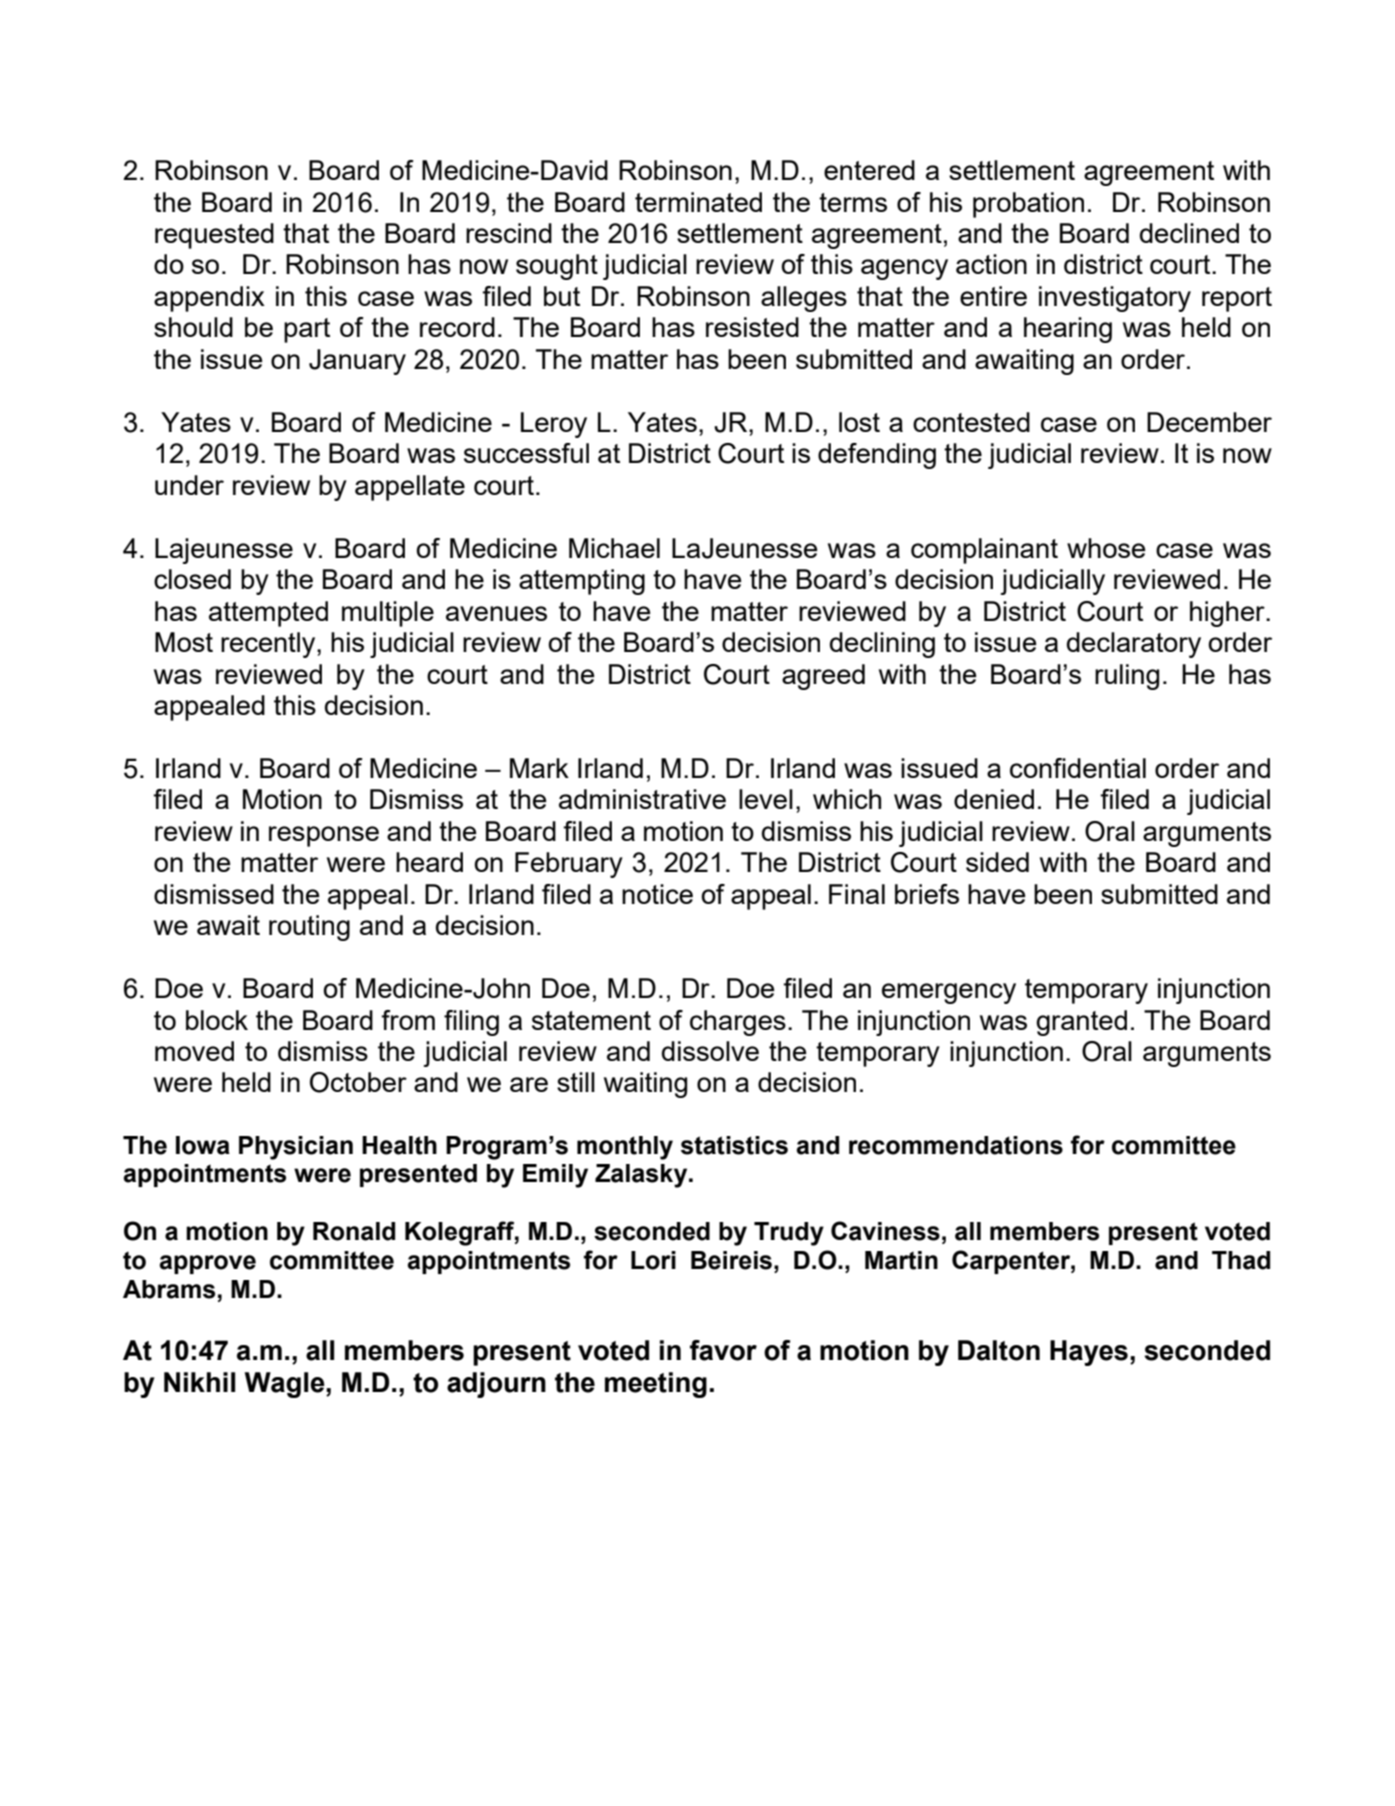 This document has width=1395, height=1806. I want to click on Michael, so click(614, 548).
